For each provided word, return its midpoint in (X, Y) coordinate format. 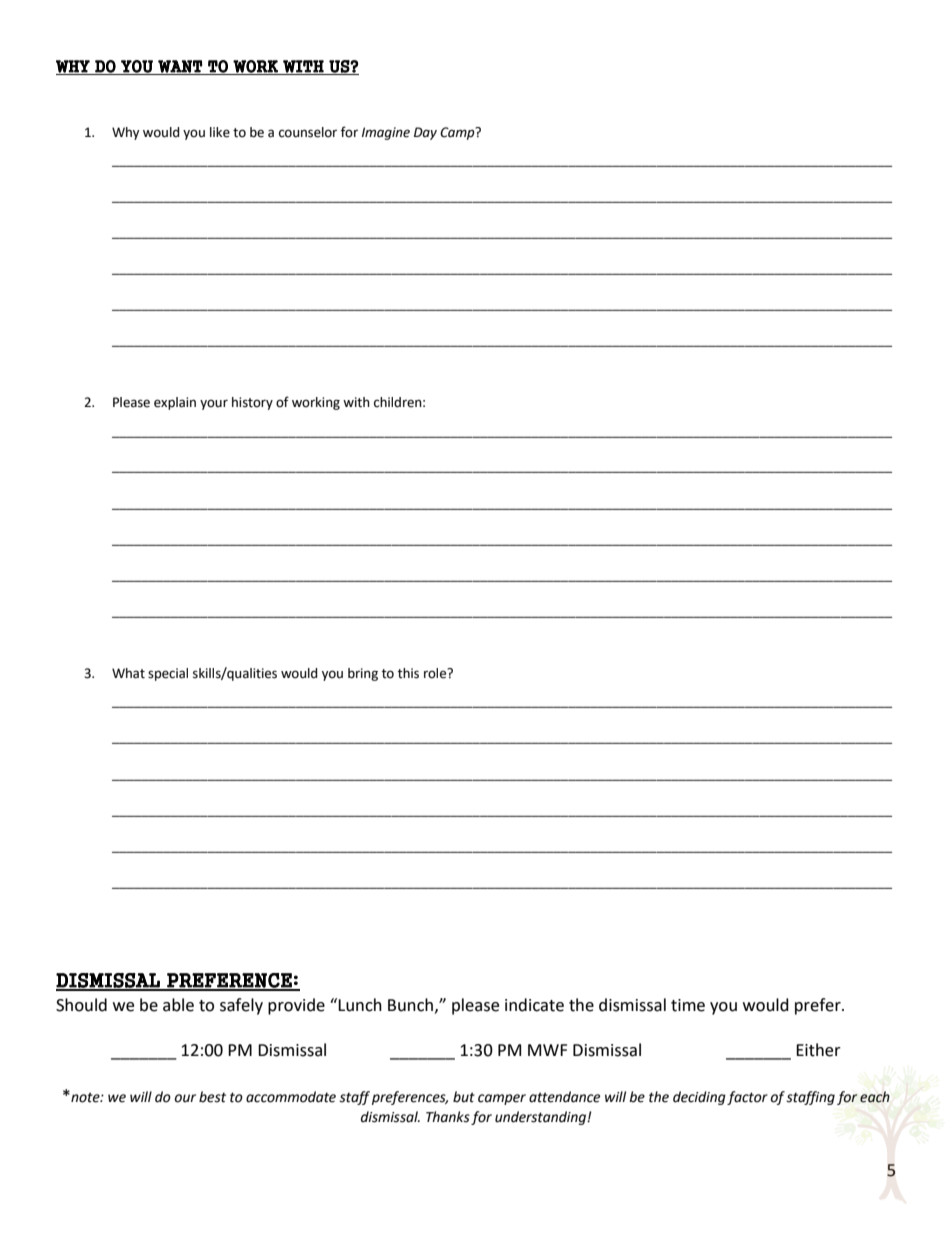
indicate (534, 1005)
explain (175, 403)
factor (747, 1098)
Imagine (386, 133)
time (688, 1005)
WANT (180, 67)
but (464, 1097)
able (178, 1005)
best (212, 1097)
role (436, 673)
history (252, 403)
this (408, 673)
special (168, 674)
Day (425, 133)
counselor (308, 132)
